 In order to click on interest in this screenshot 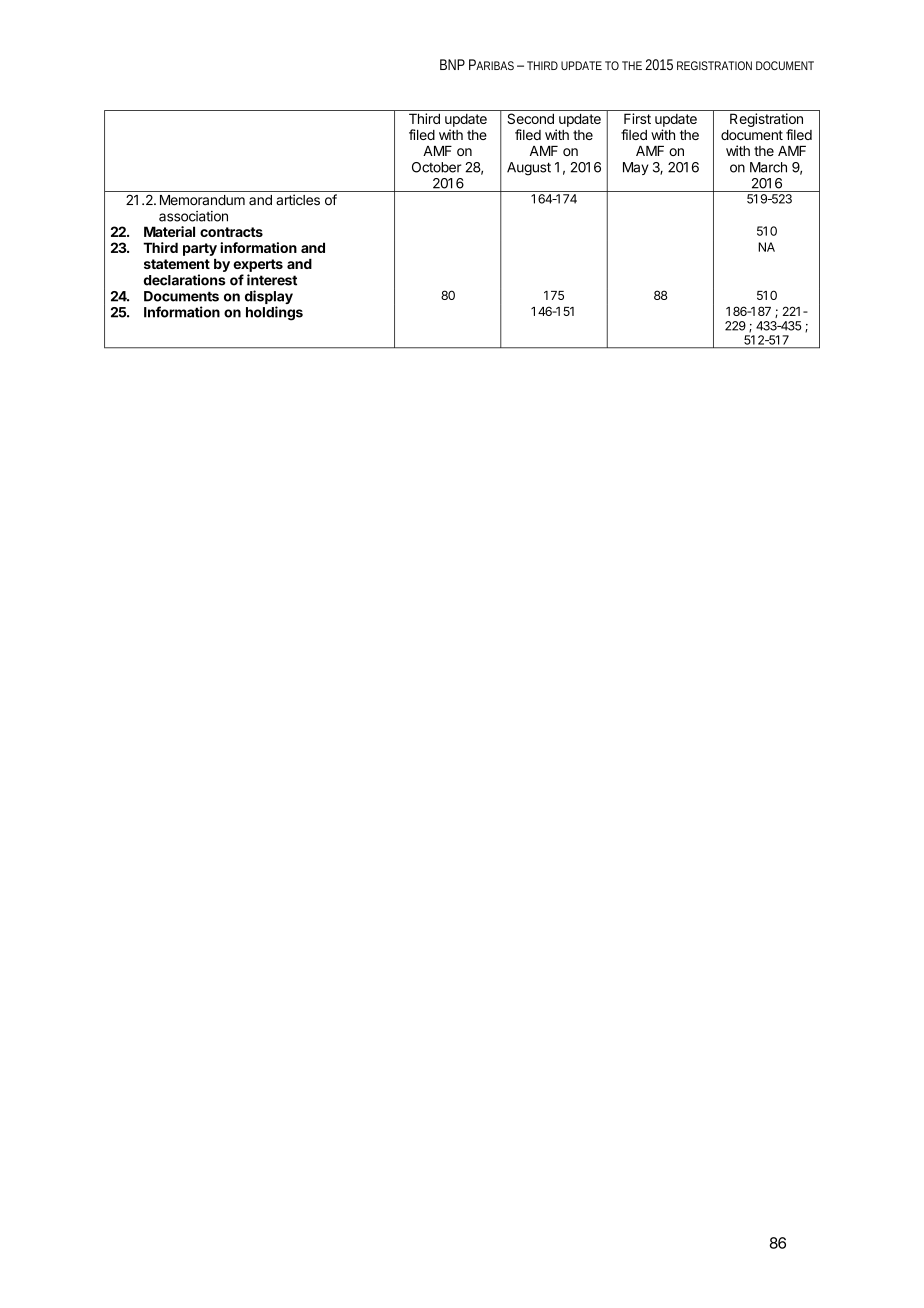, I will do `click(272, 280)`.
